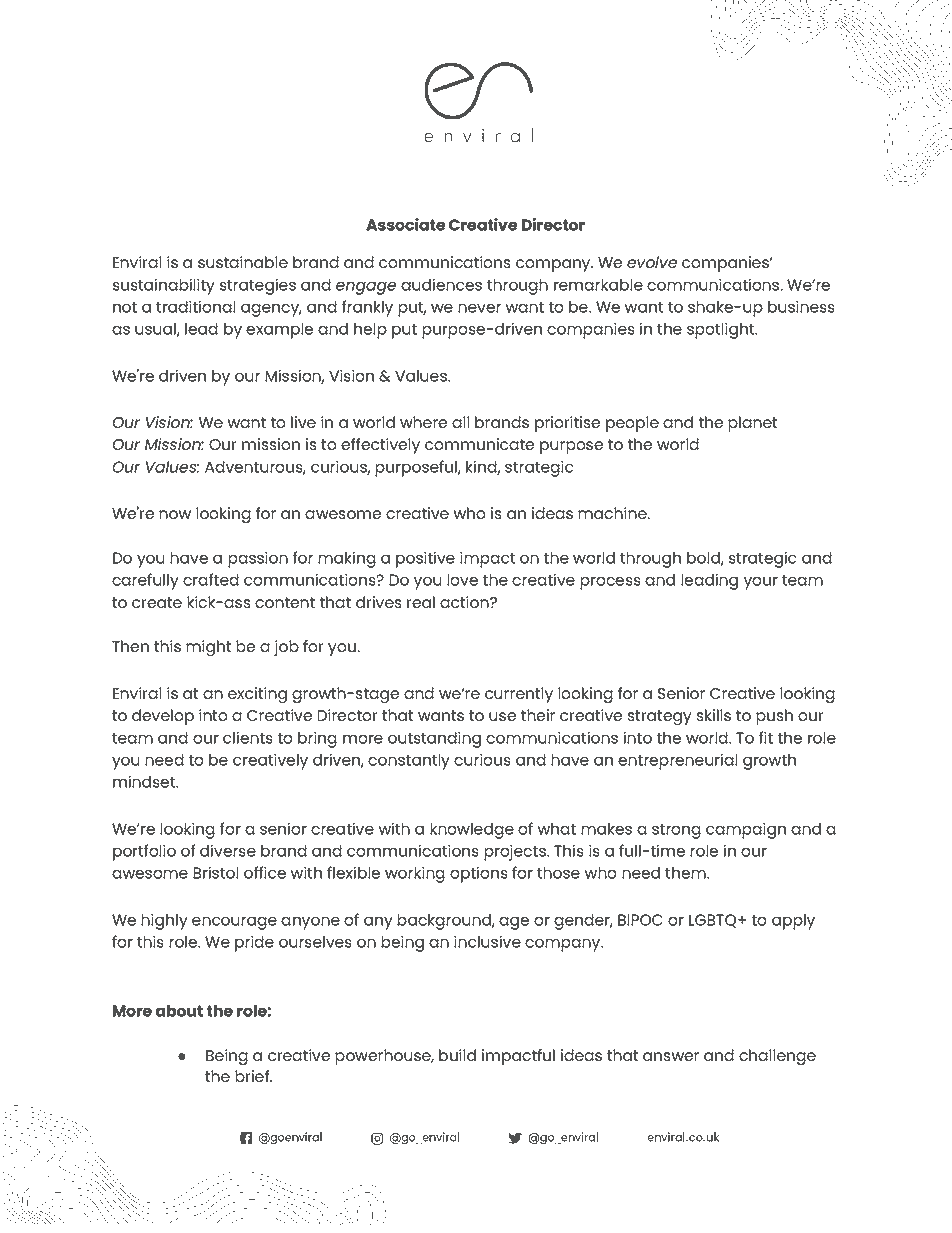 This document has width=952, height=1233. Describe the element at coordinates (652, 262) in the document. I see `evolve` at that location.
